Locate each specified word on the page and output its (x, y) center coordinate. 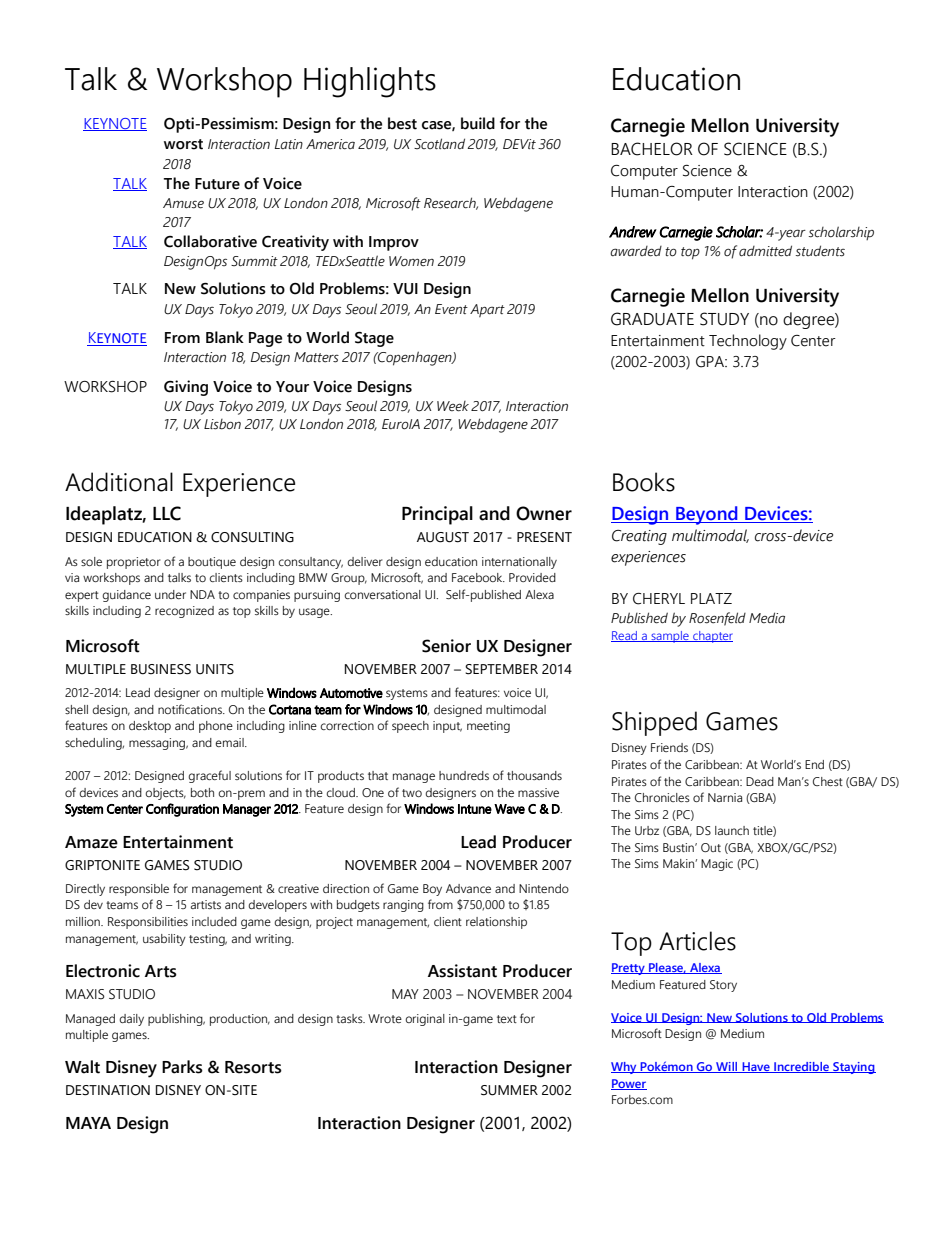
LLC (167, 513)
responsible (139, 890)
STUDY (724, 319)
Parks (182, 1067)
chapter (712, 637)
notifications (191, 709)
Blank (225, 337)
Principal (437, 515)
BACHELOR (652, 149)
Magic (717, 865)
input (447, 727)
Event (451, 309)
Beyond (707, 515)
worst (183, 144)
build (478, 123)
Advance (468, 888)
